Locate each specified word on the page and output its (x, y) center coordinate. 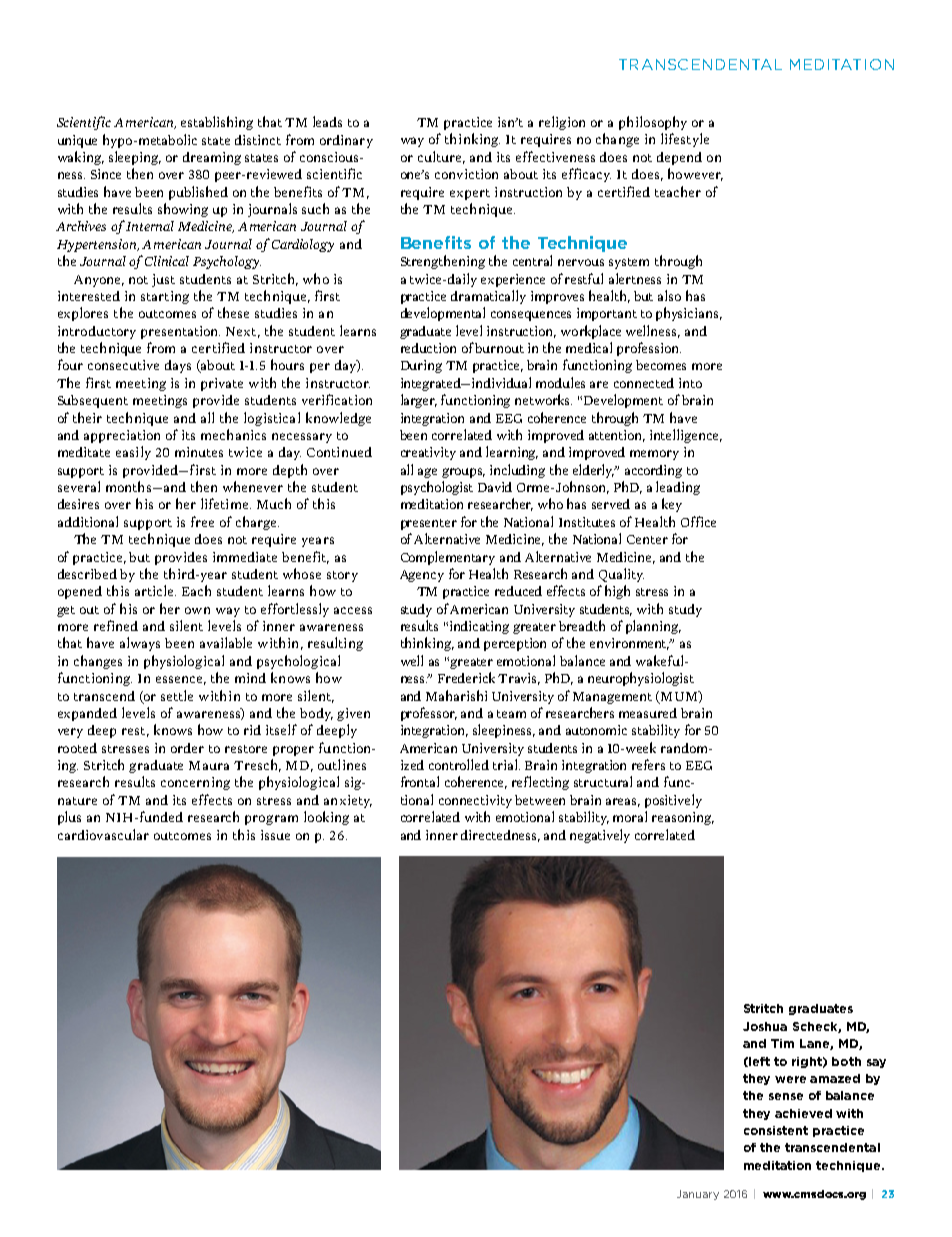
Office (698, 521)
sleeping (135, 158)
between (540, 800)
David (495, 487)
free (202, 521)
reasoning (683, 818)
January (698, 1195)
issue (275, 835)
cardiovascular (103, 834)
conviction (466, 174)
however (695, 174)
